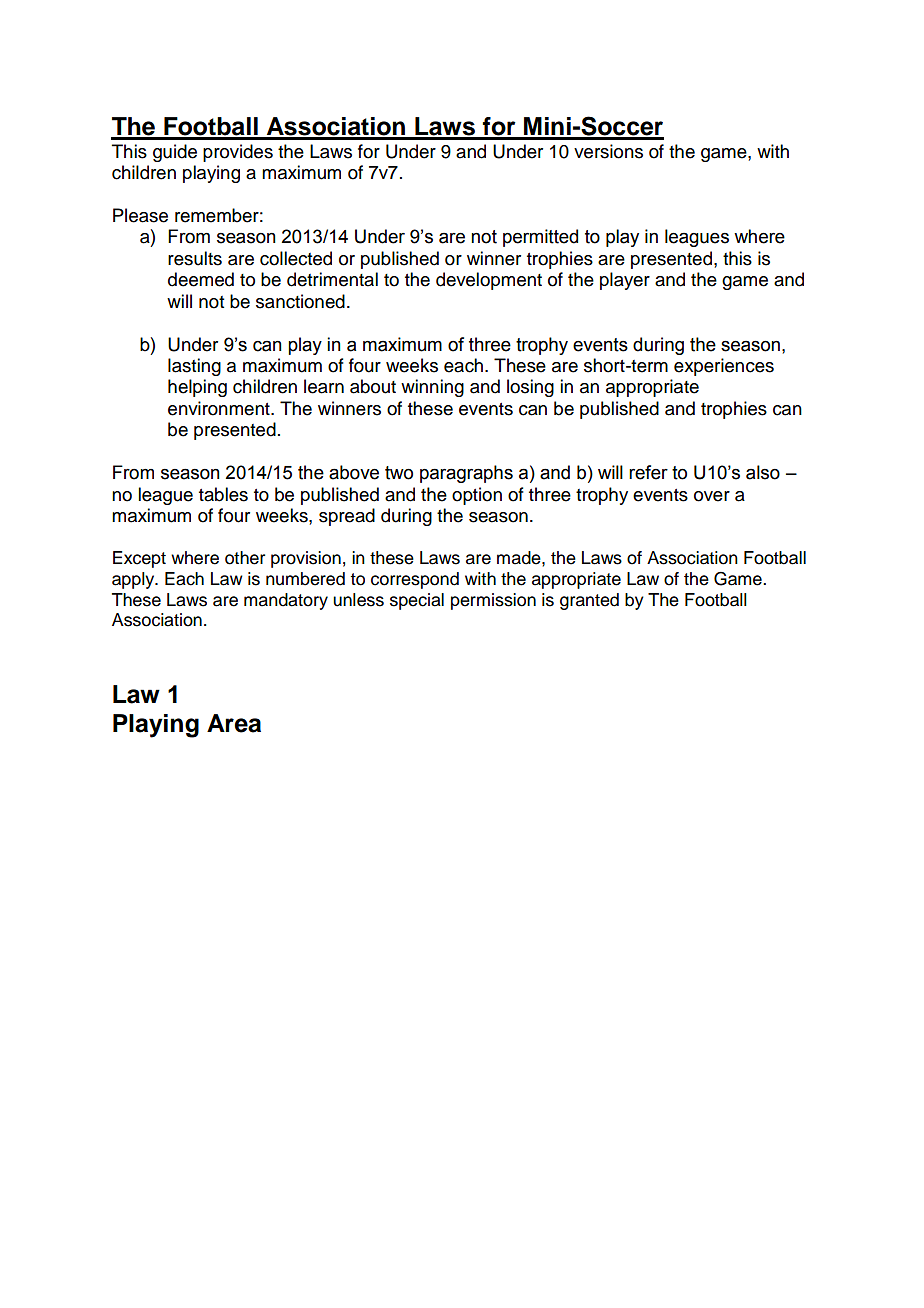 The image size is (924, 1308). What do you see at coordinates (540, 238) in the screenshot?
I see `permitted` at bounding box center [540, 238].
